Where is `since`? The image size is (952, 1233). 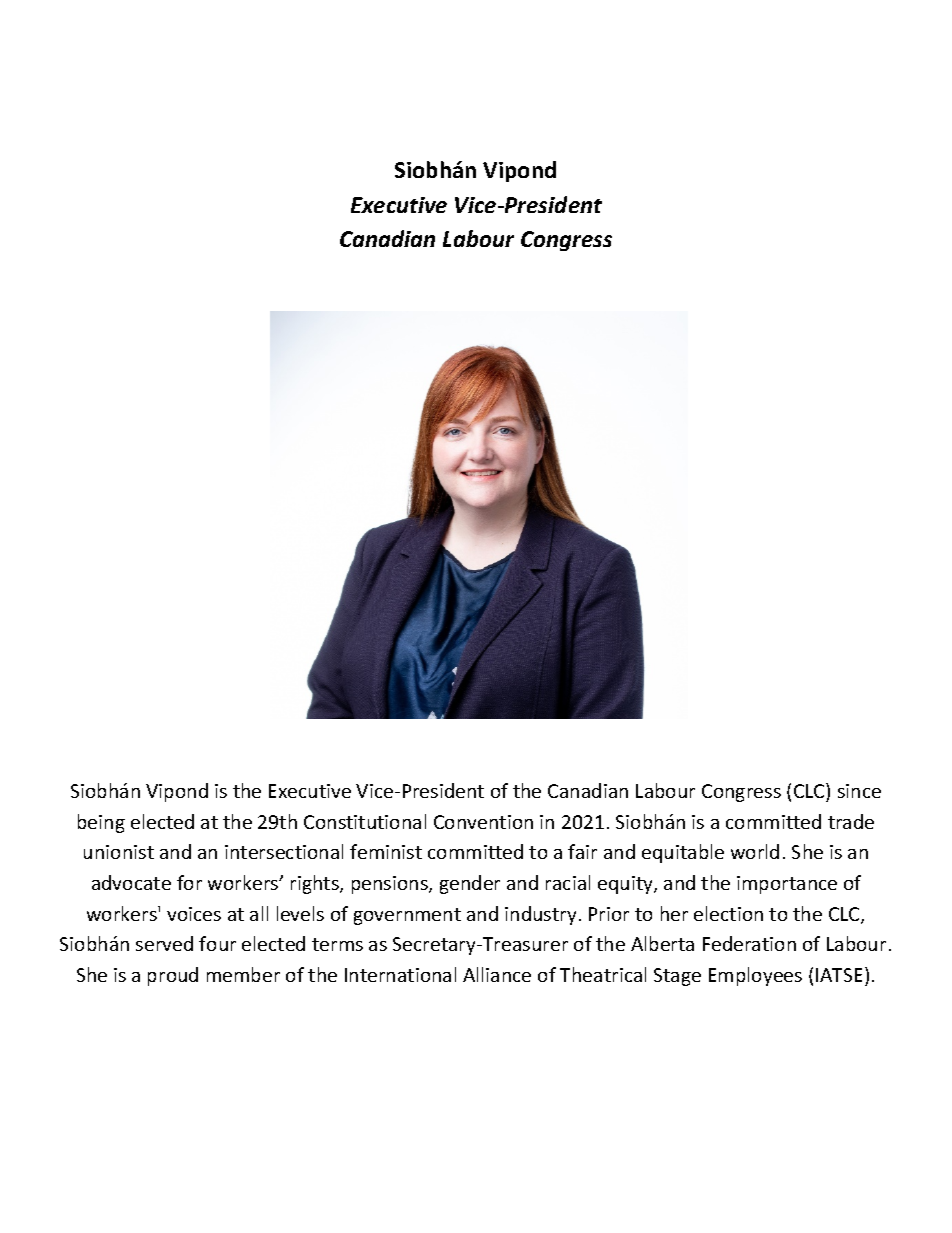 since is located at coordinates (859, 791).
